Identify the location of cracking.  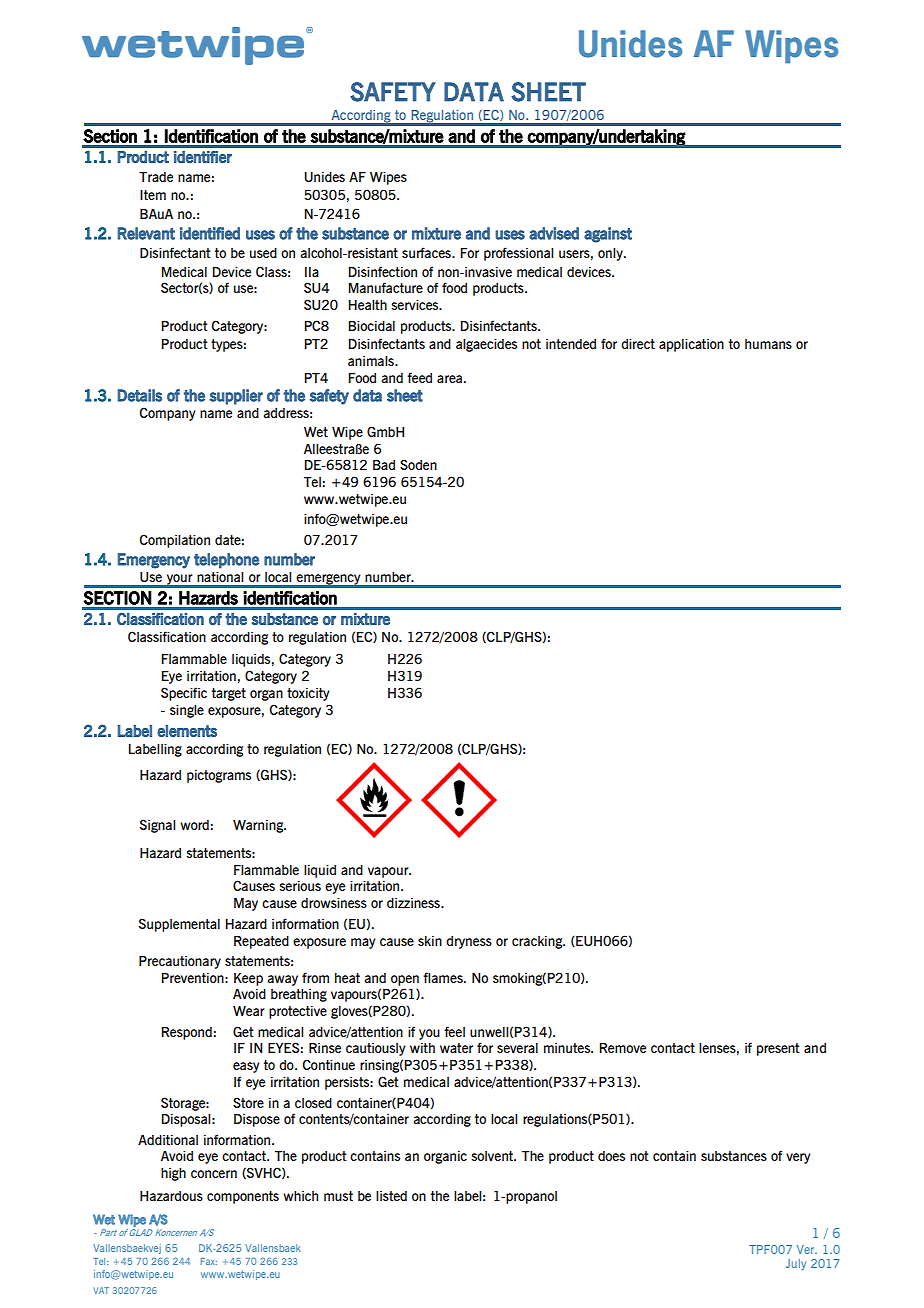
(538, 942).
